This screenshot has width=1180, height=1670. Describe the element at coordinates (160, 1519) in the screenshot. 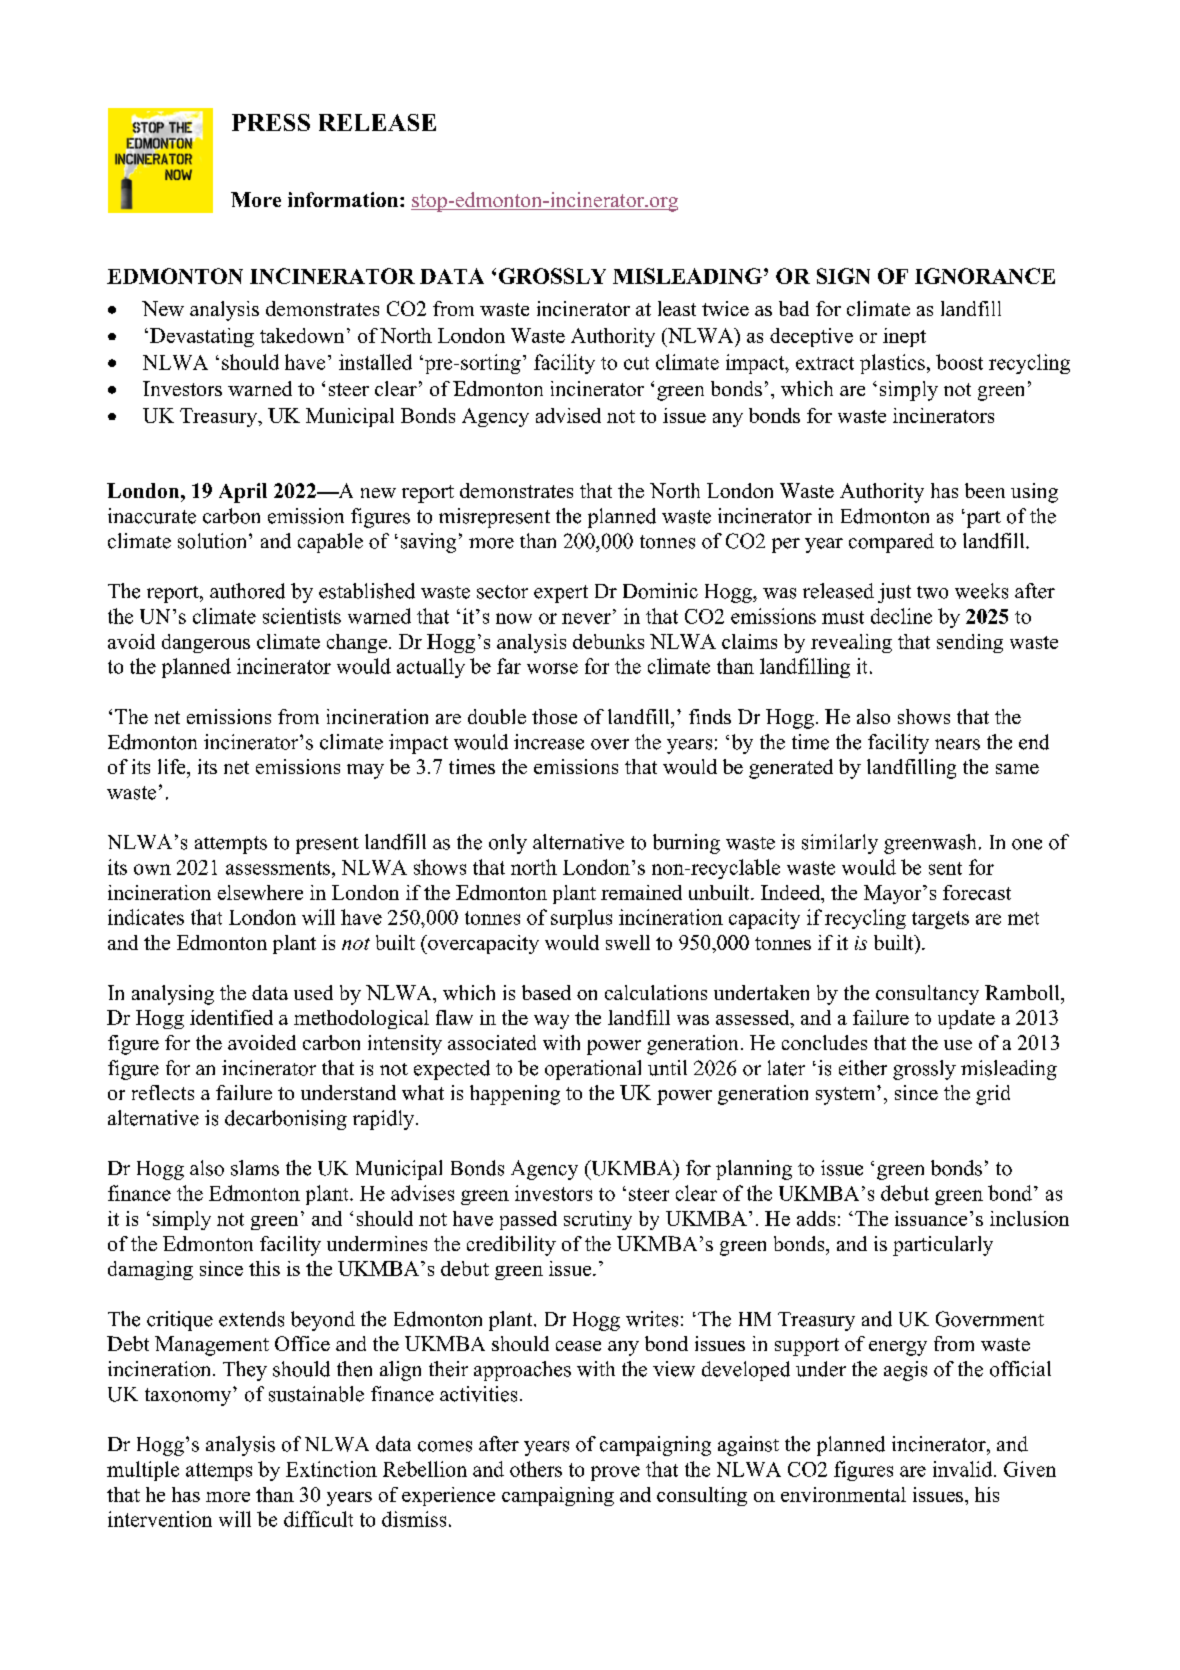

I see `intervention` at that location.
